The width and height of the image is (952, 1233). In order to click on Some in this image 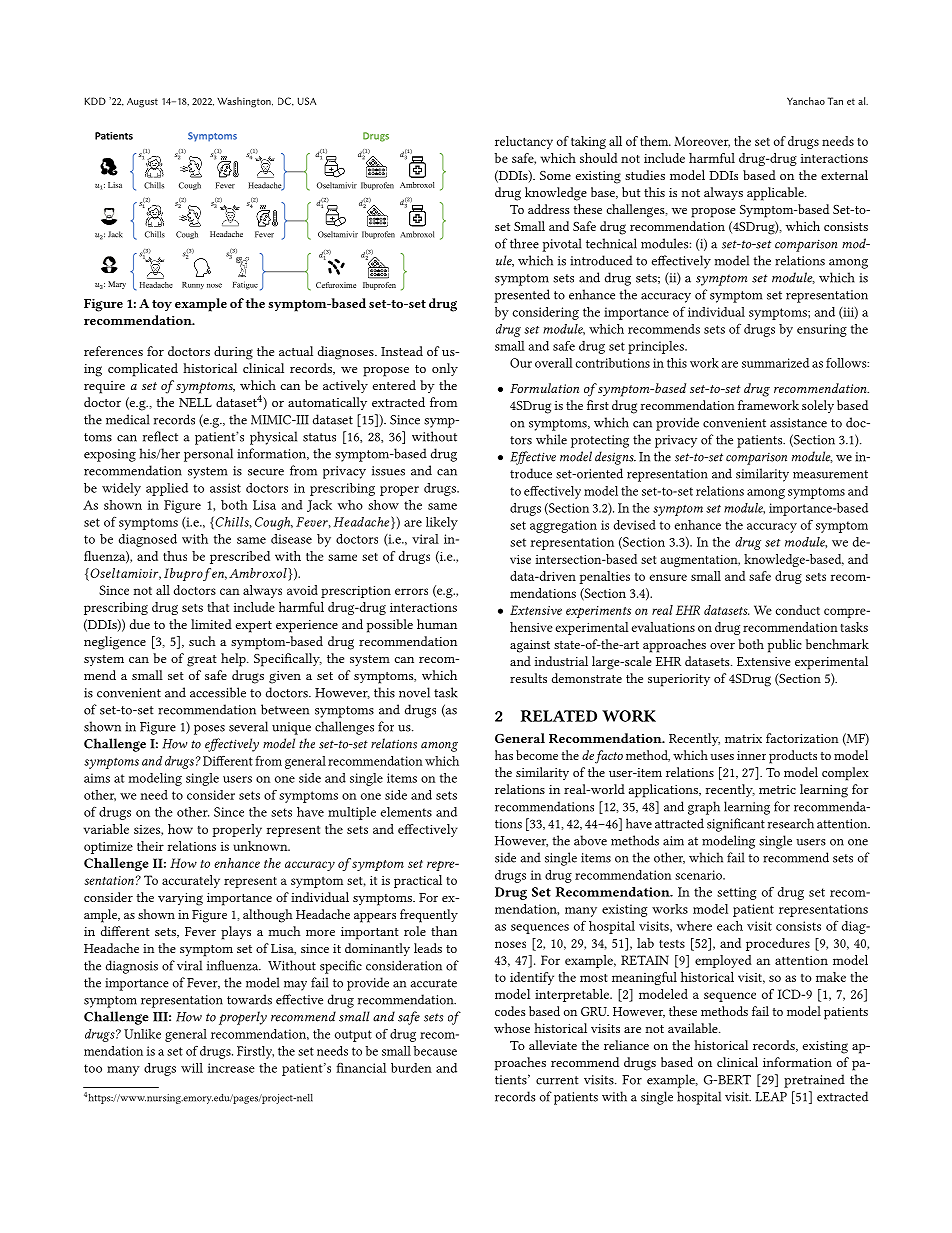, I will do `click(555, 175)`.
